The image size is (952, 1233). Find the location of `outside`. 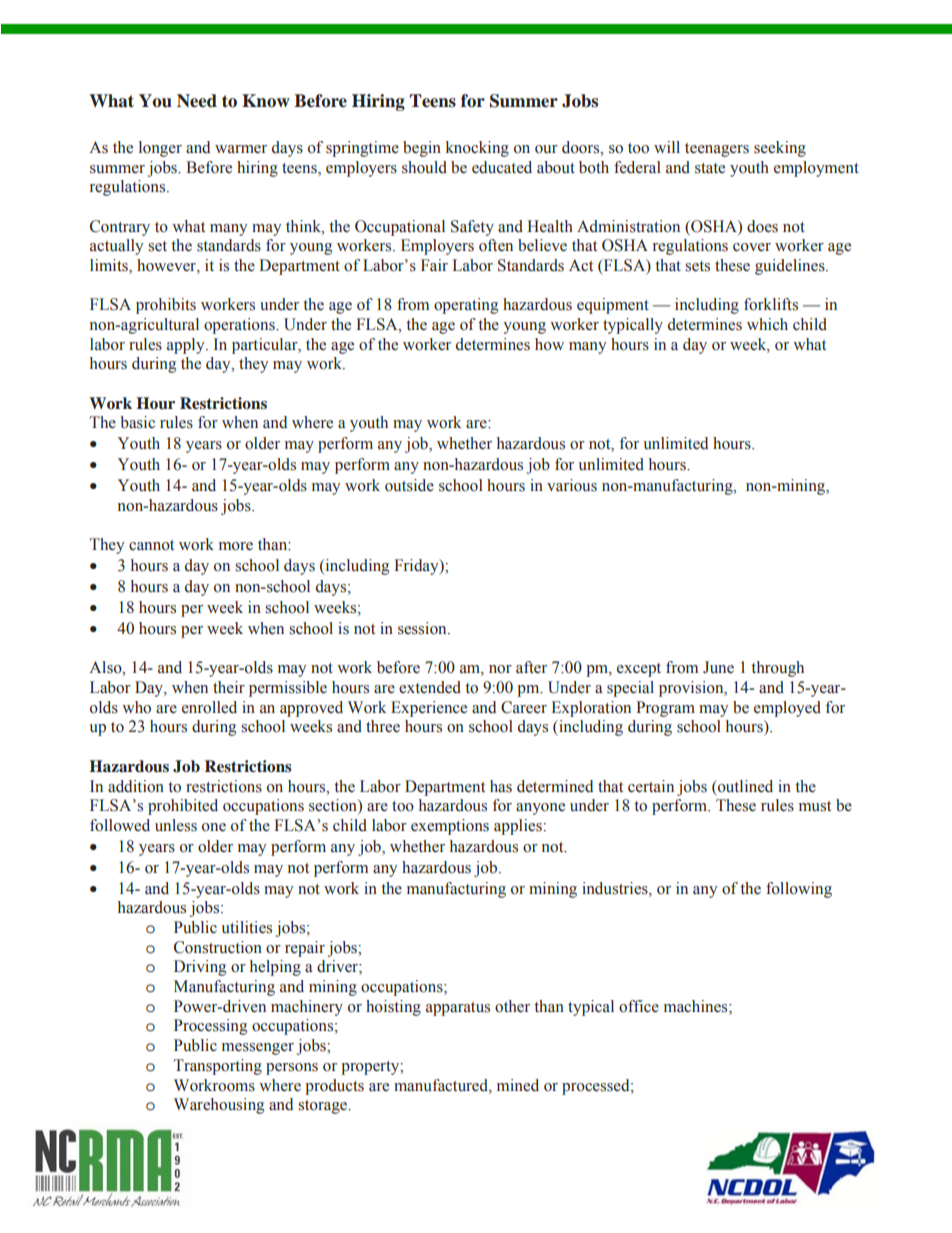

outside is located at coordinates (409, 485).
